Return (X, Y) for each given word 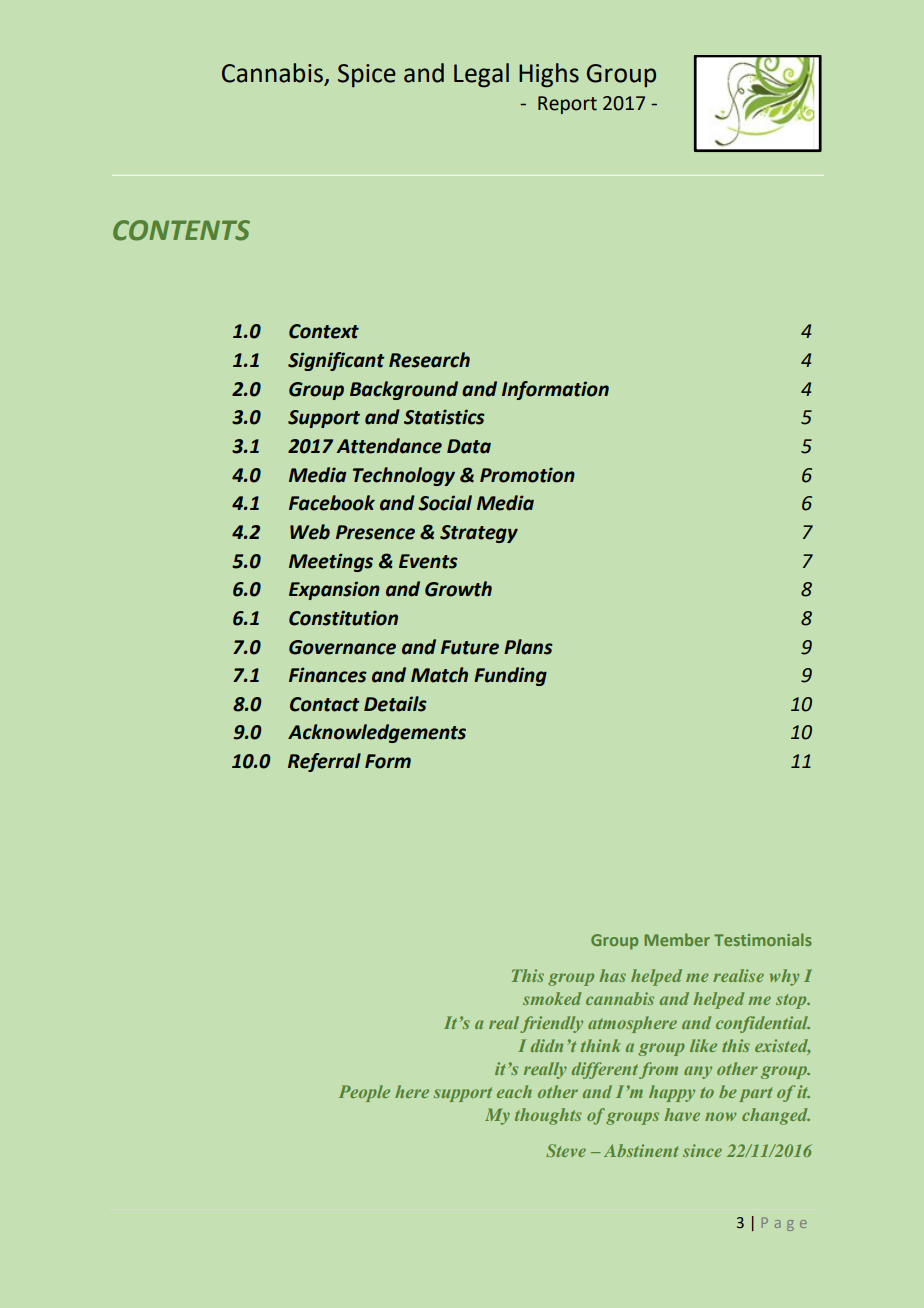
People (364, 1093)
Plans (528, 647)
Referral (324, 762)
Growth (458, 589)
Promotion (527, 475)
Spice (367, 76)
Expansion (334, 590)
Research (429, 360)
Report (567, 105)
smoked (552, 998)
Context (324, 331)
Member (677, 939)
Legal (481, 75)
